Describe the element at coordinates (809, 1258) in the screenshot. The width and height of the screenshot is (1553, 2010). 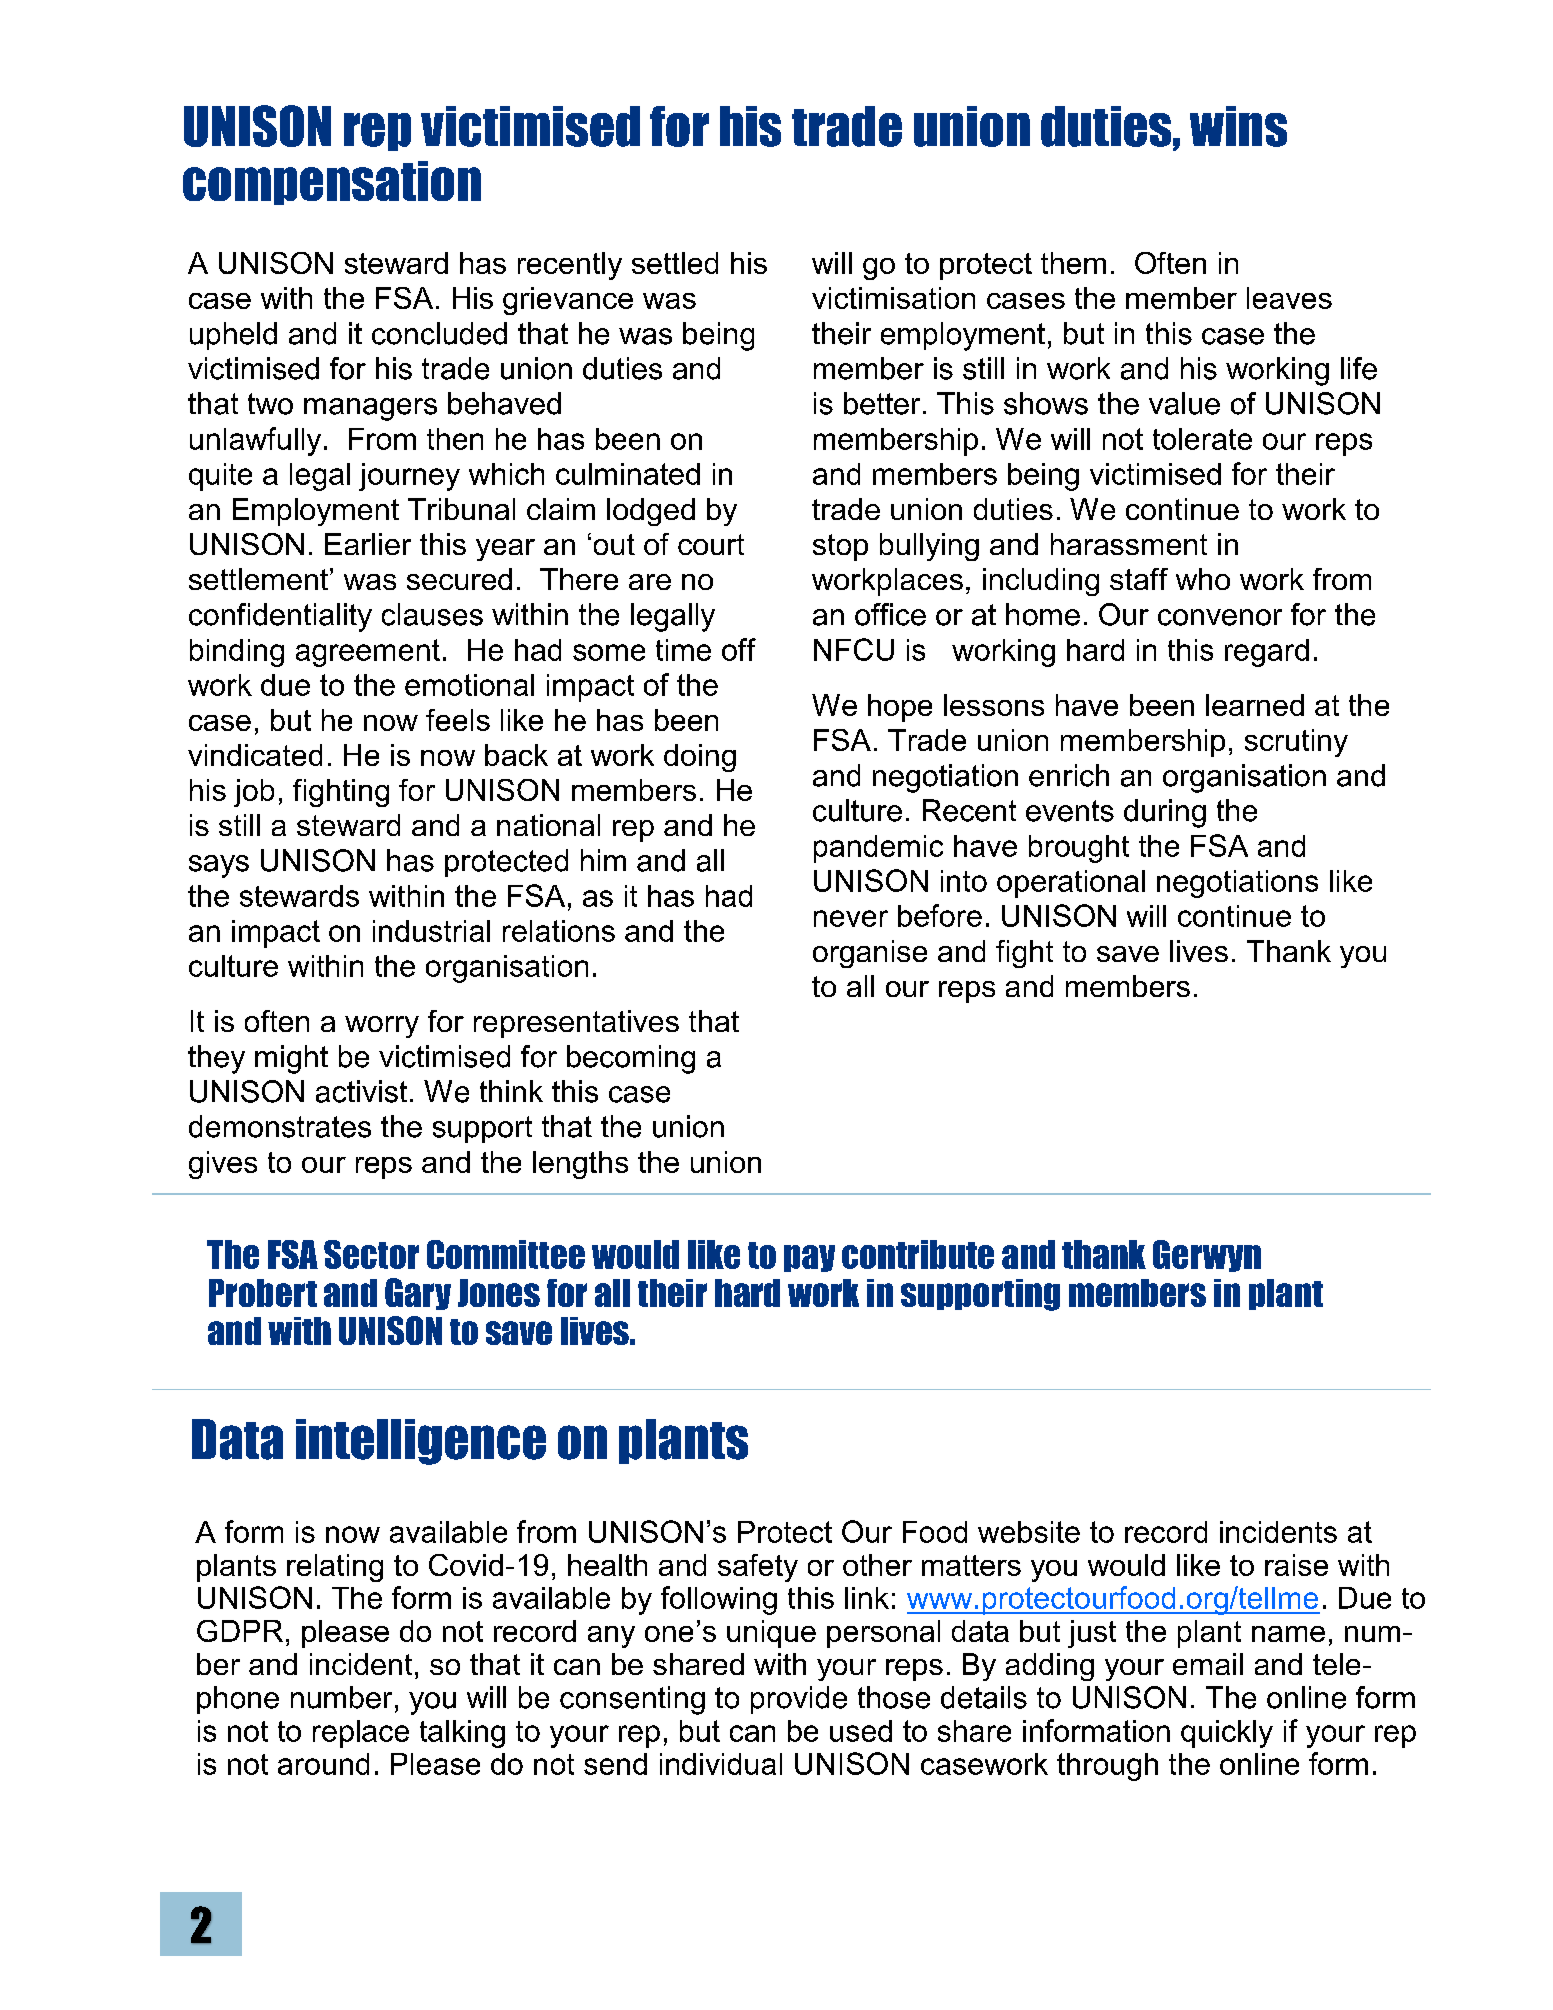
I see `pay` at that location.
